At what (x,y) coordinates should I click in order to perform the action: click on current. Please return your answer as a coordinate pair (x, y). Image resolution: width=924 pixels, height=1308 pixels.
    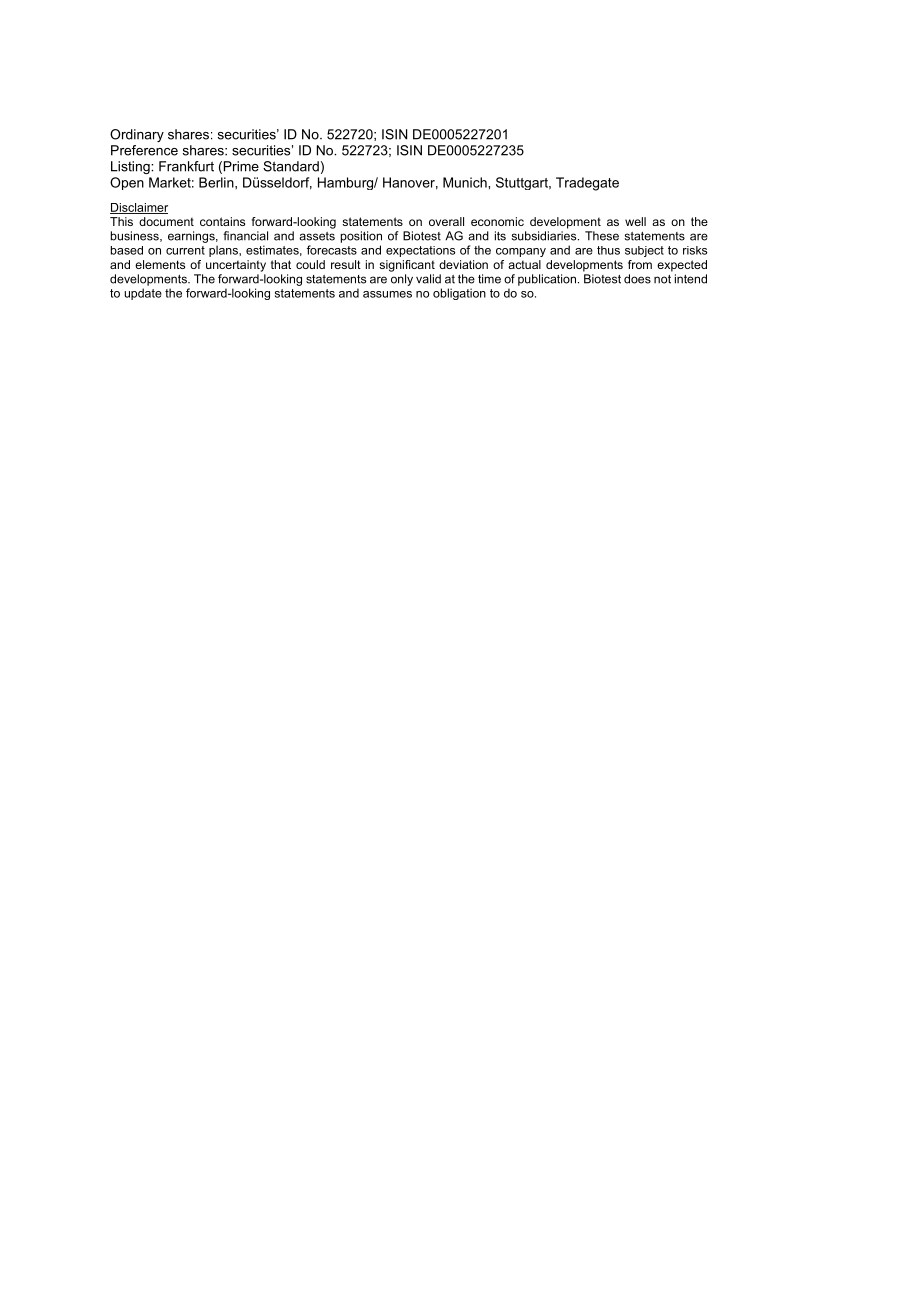
    Looking at the image, I should click on (185, 250).
